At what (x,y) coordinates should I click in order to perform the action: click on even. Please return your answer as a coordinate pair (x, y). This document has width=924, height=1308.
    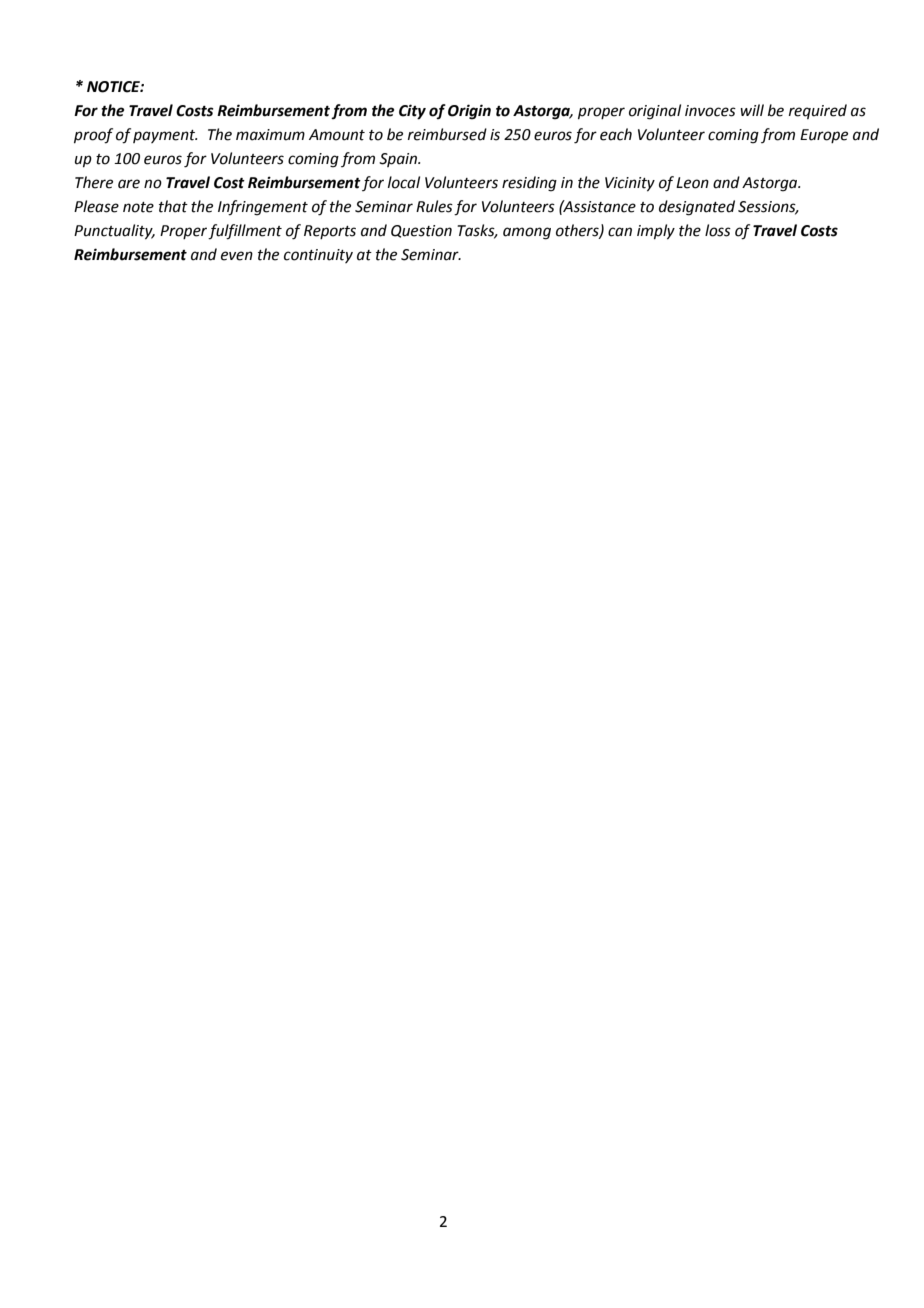
    Looking at the image, I should click on (237, 256).
